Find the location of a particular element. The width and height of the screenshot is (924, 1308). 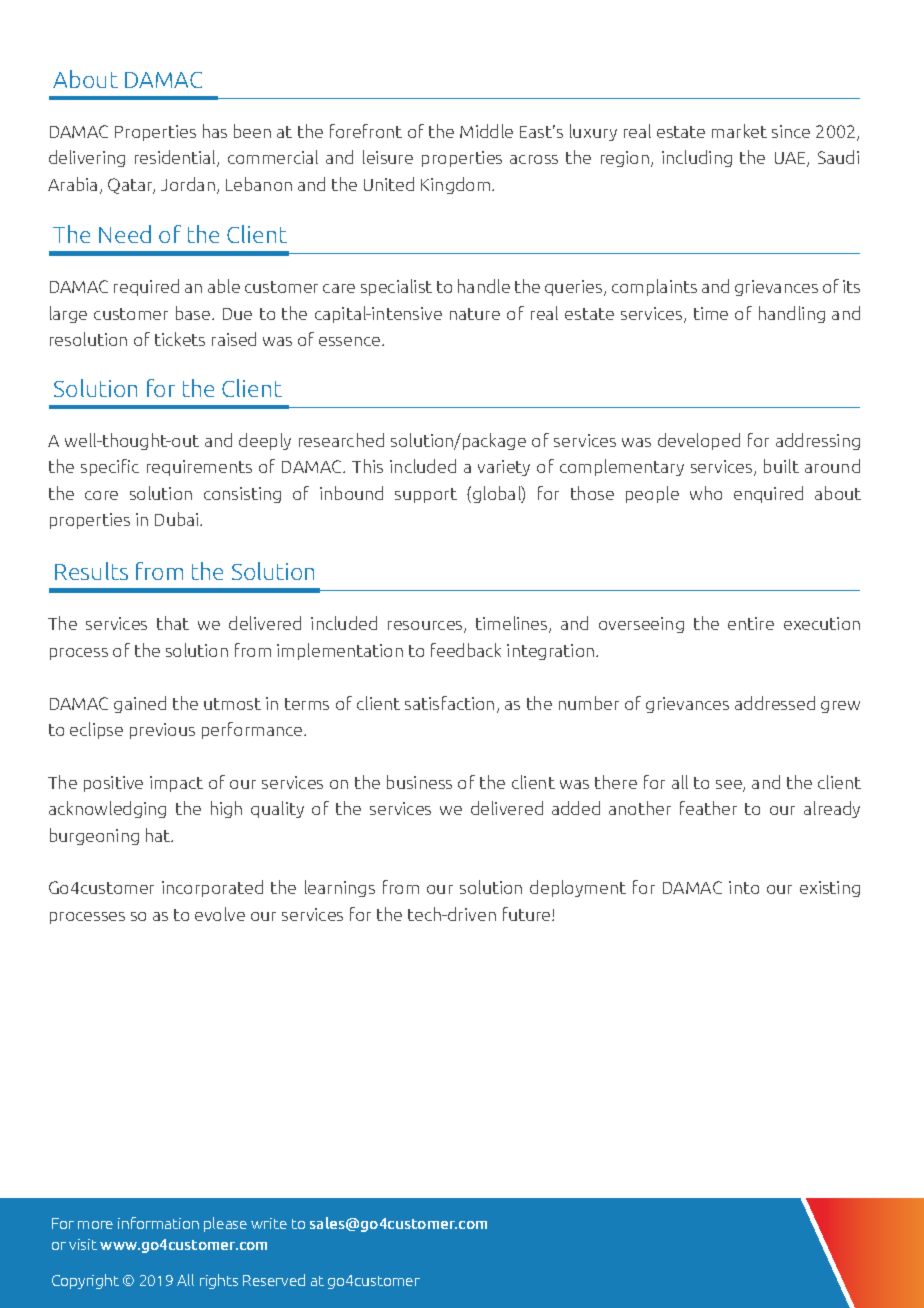

Reserved is located at coordinates (274, 1280).
